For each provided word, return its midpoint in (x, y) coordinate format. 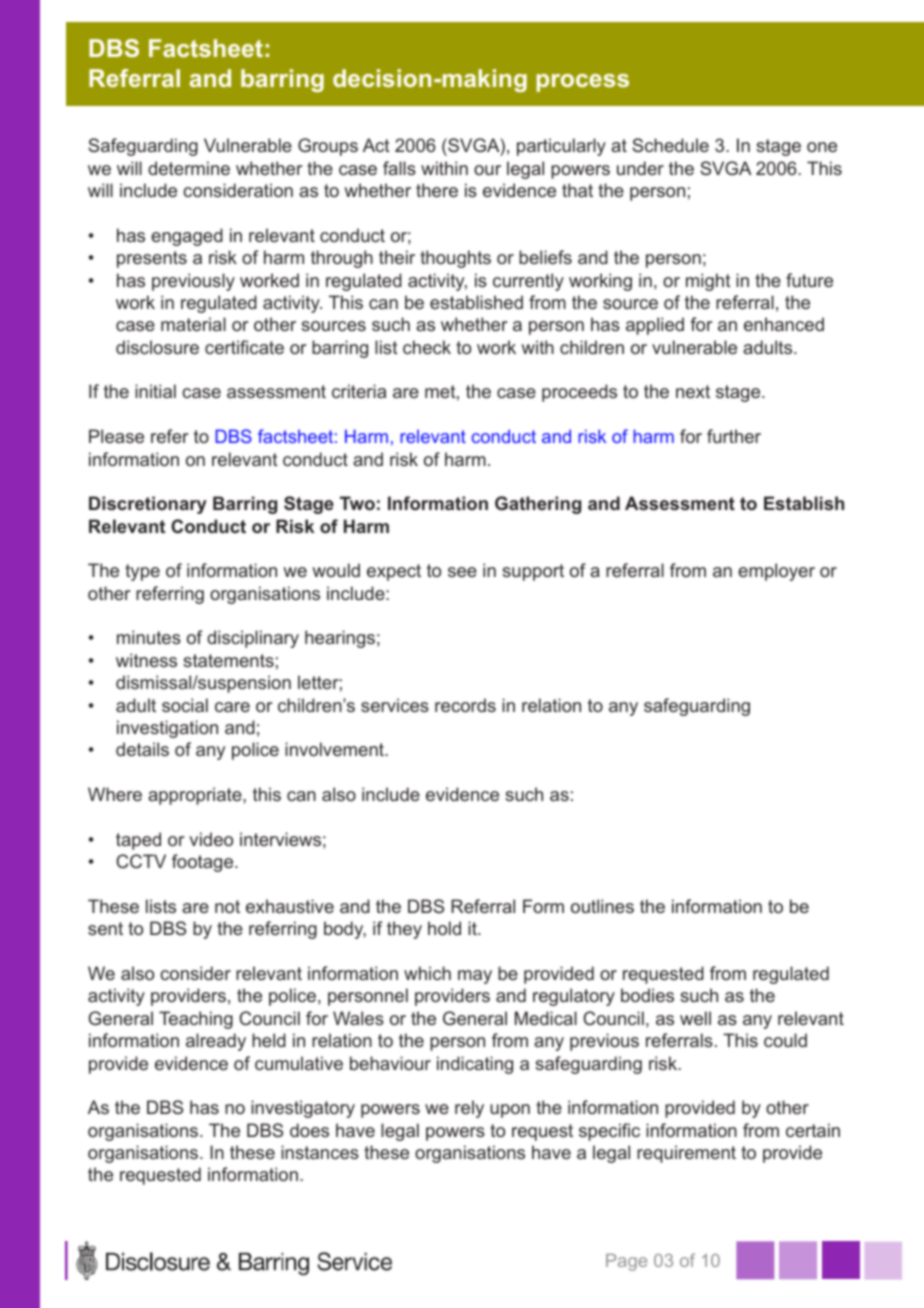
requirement (686, 1154)
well (695, 1018)
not (227, 906)
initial (155, 391)
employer (776, 572)
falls (399, 168)
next (693, 391)
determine (189, 168)
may (475, 977)
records (465, 705)
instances (320, 1152)
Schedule (670, 145)
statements (228, 660)
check (427, 347)
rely (469, 1109)
